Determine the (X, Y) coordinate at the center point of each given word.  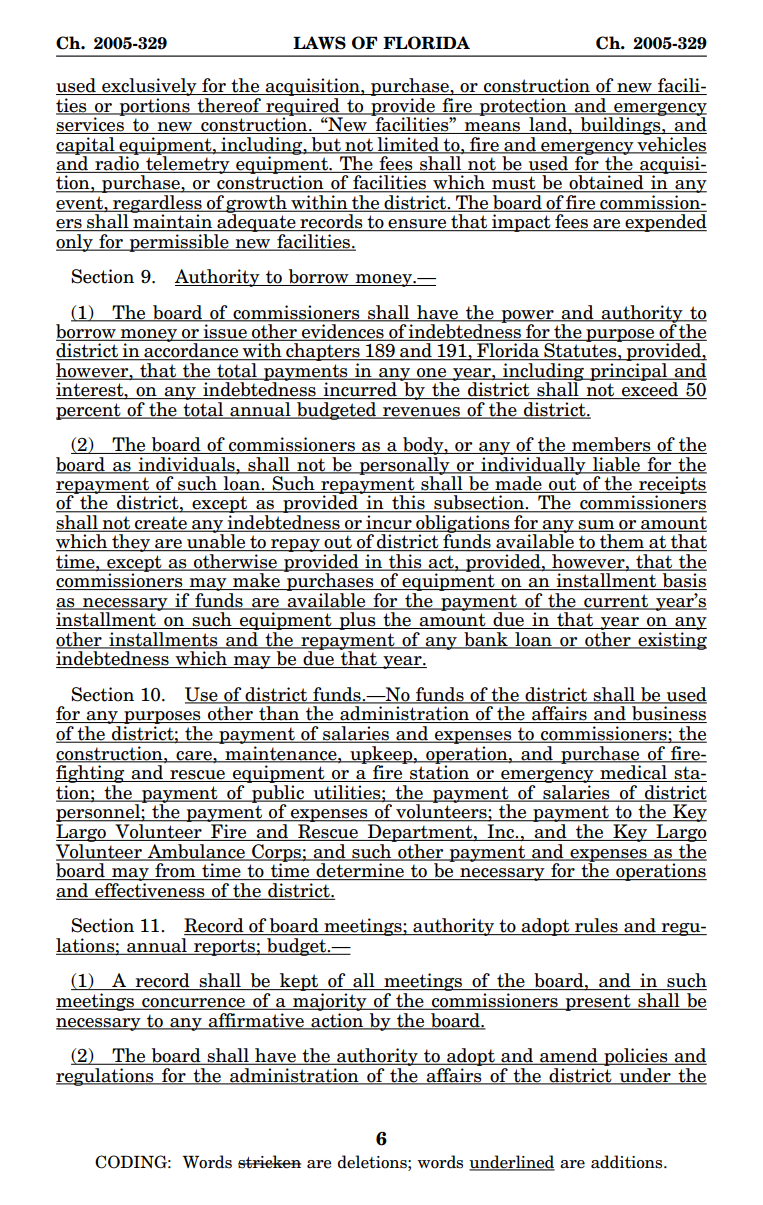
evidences (343, 332)
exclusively (149, 87)
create (161, 524)
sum (596, 526)
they (131, 543)
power (527, 317)
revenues (421, 412)
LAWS (319, 43)
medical (633, 773)
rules (596, 926)
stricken (270, 1162)
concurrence (194, 1004)
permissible (179, 243)
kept (299, 982)
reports (224, 947)
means (493, 128)
